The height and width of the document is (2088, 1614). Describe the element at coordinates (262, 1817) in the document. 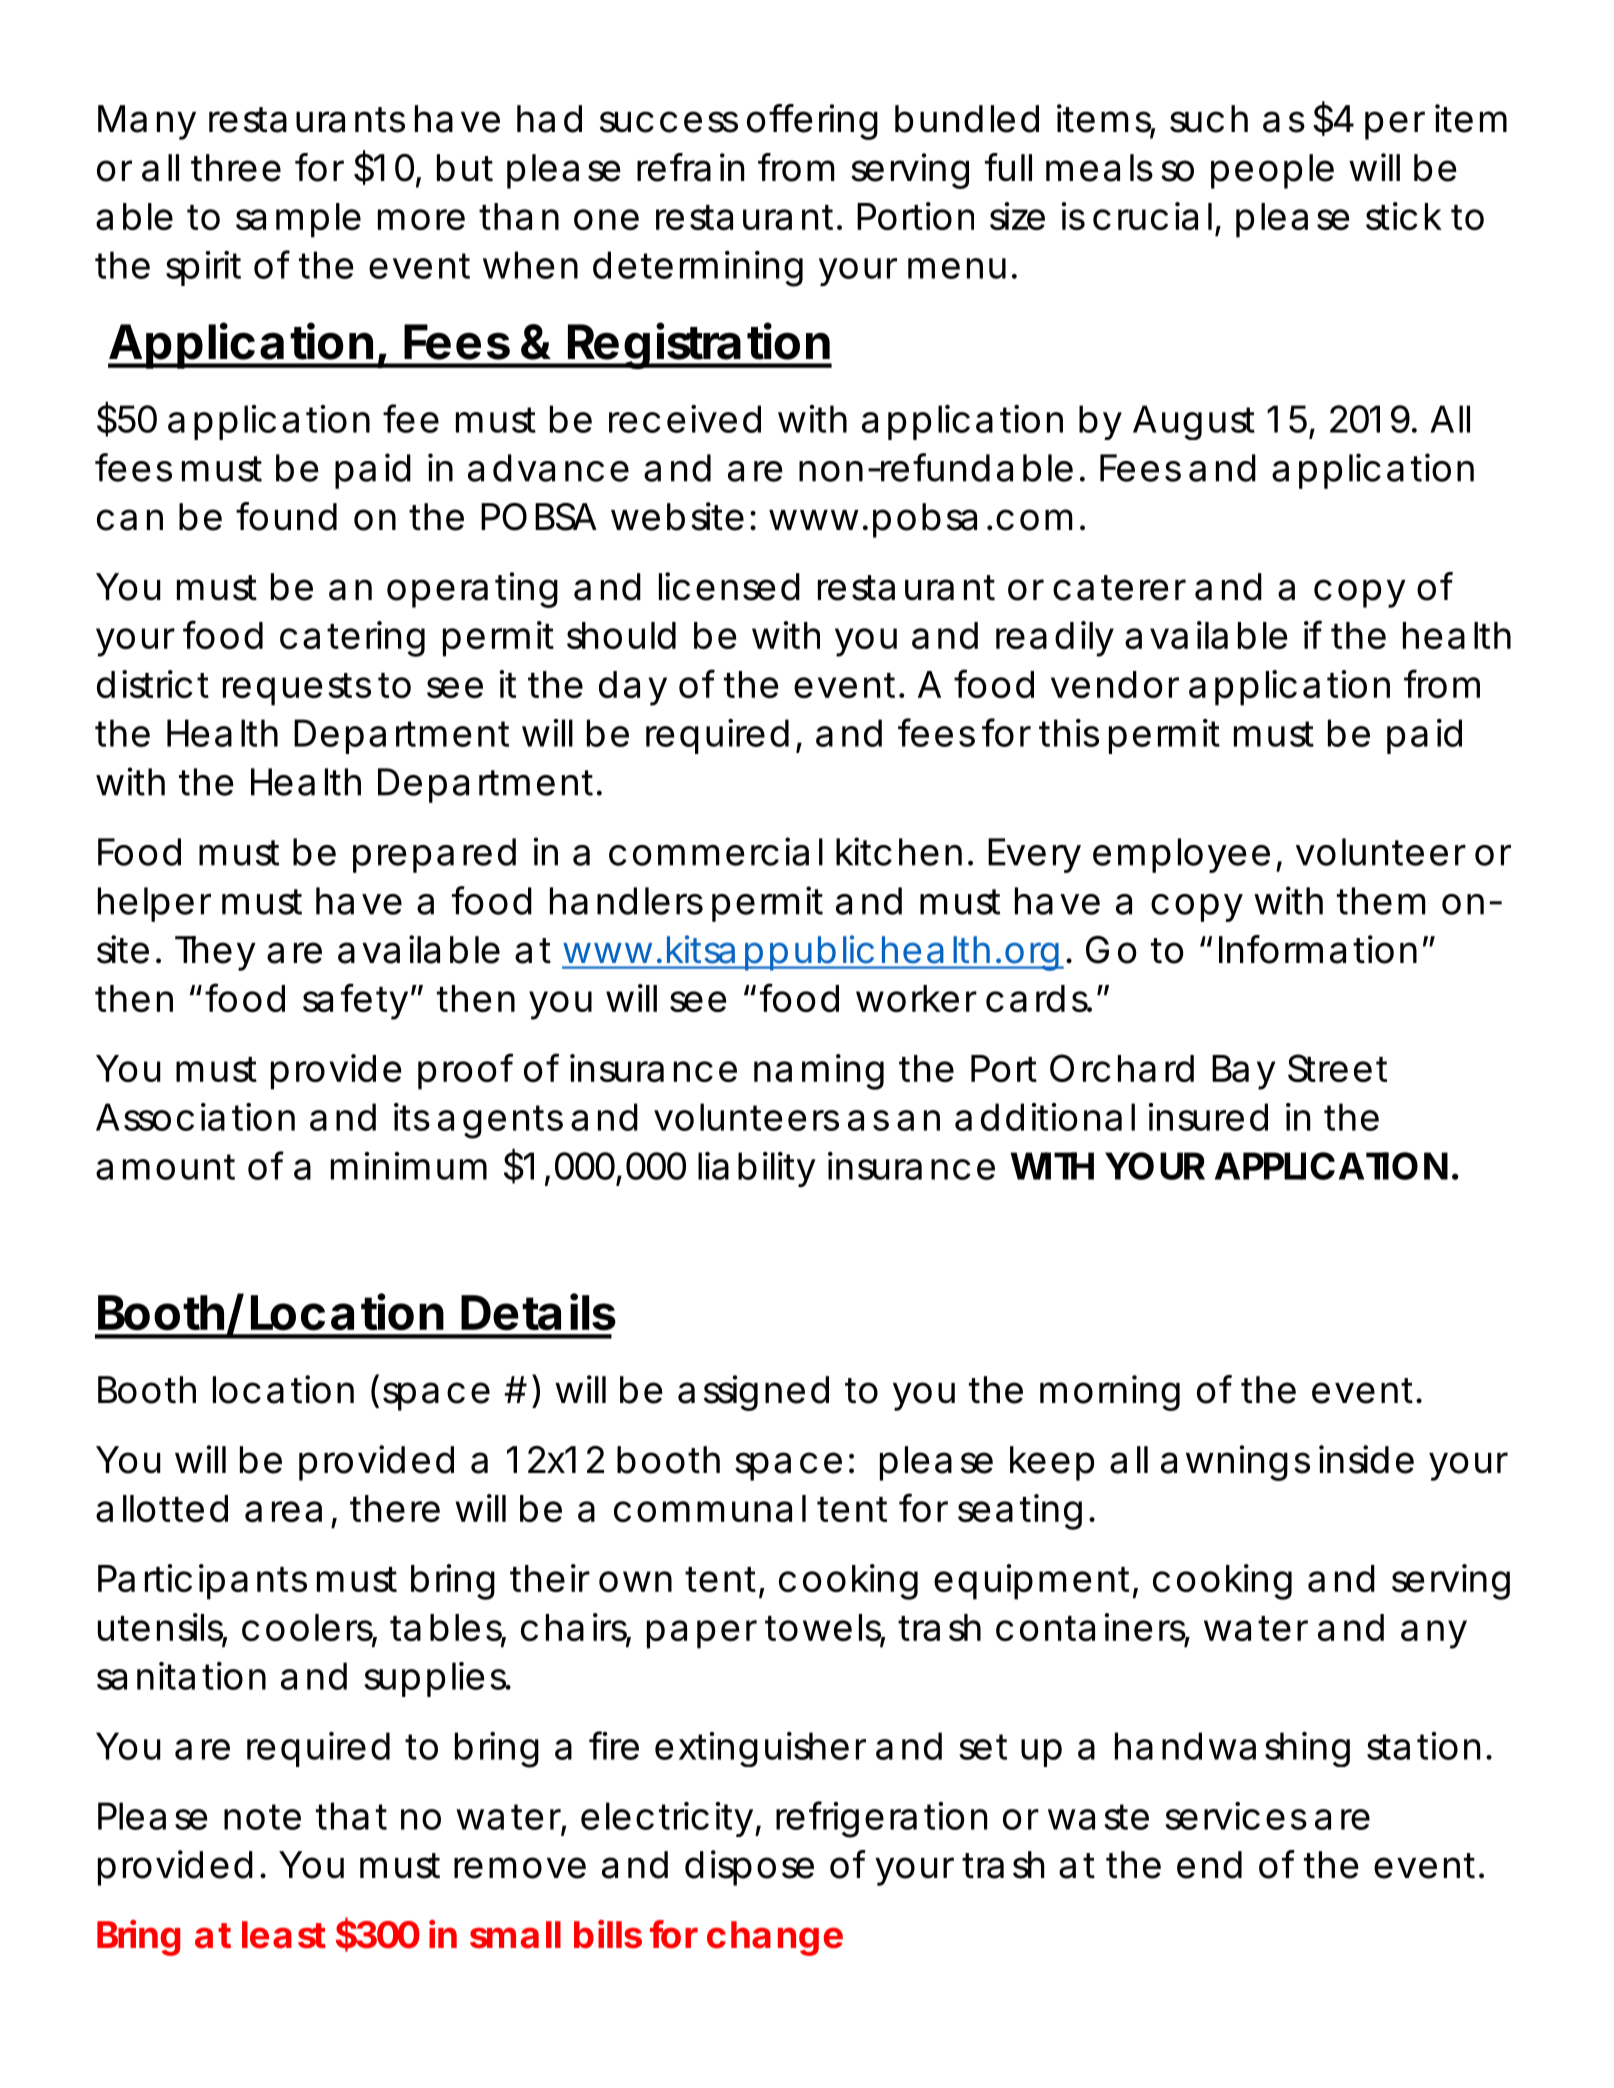

I see `note` at that location.
